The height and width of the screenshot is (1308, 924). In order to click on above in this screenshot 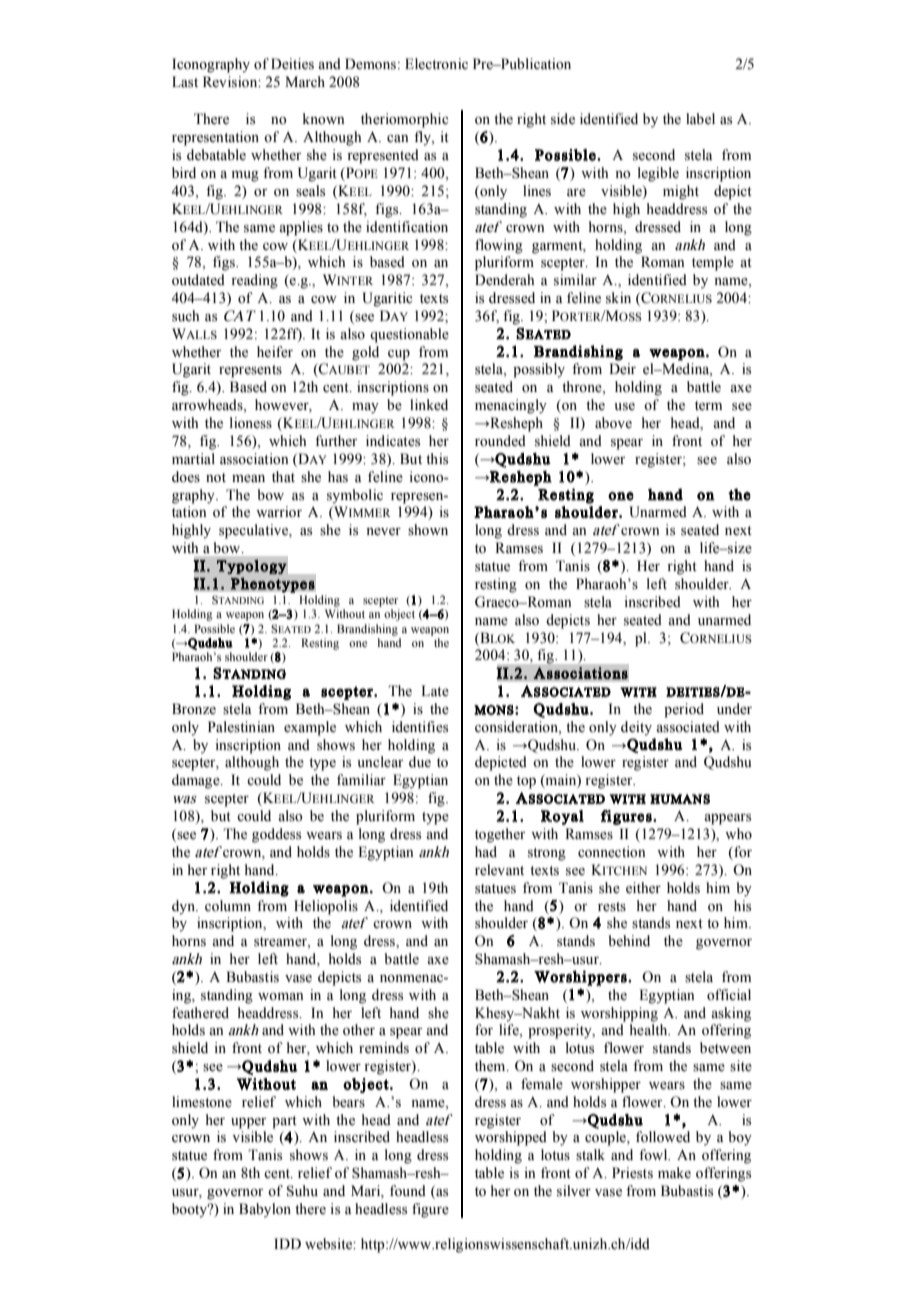, I will do `click(613, 423)`.
